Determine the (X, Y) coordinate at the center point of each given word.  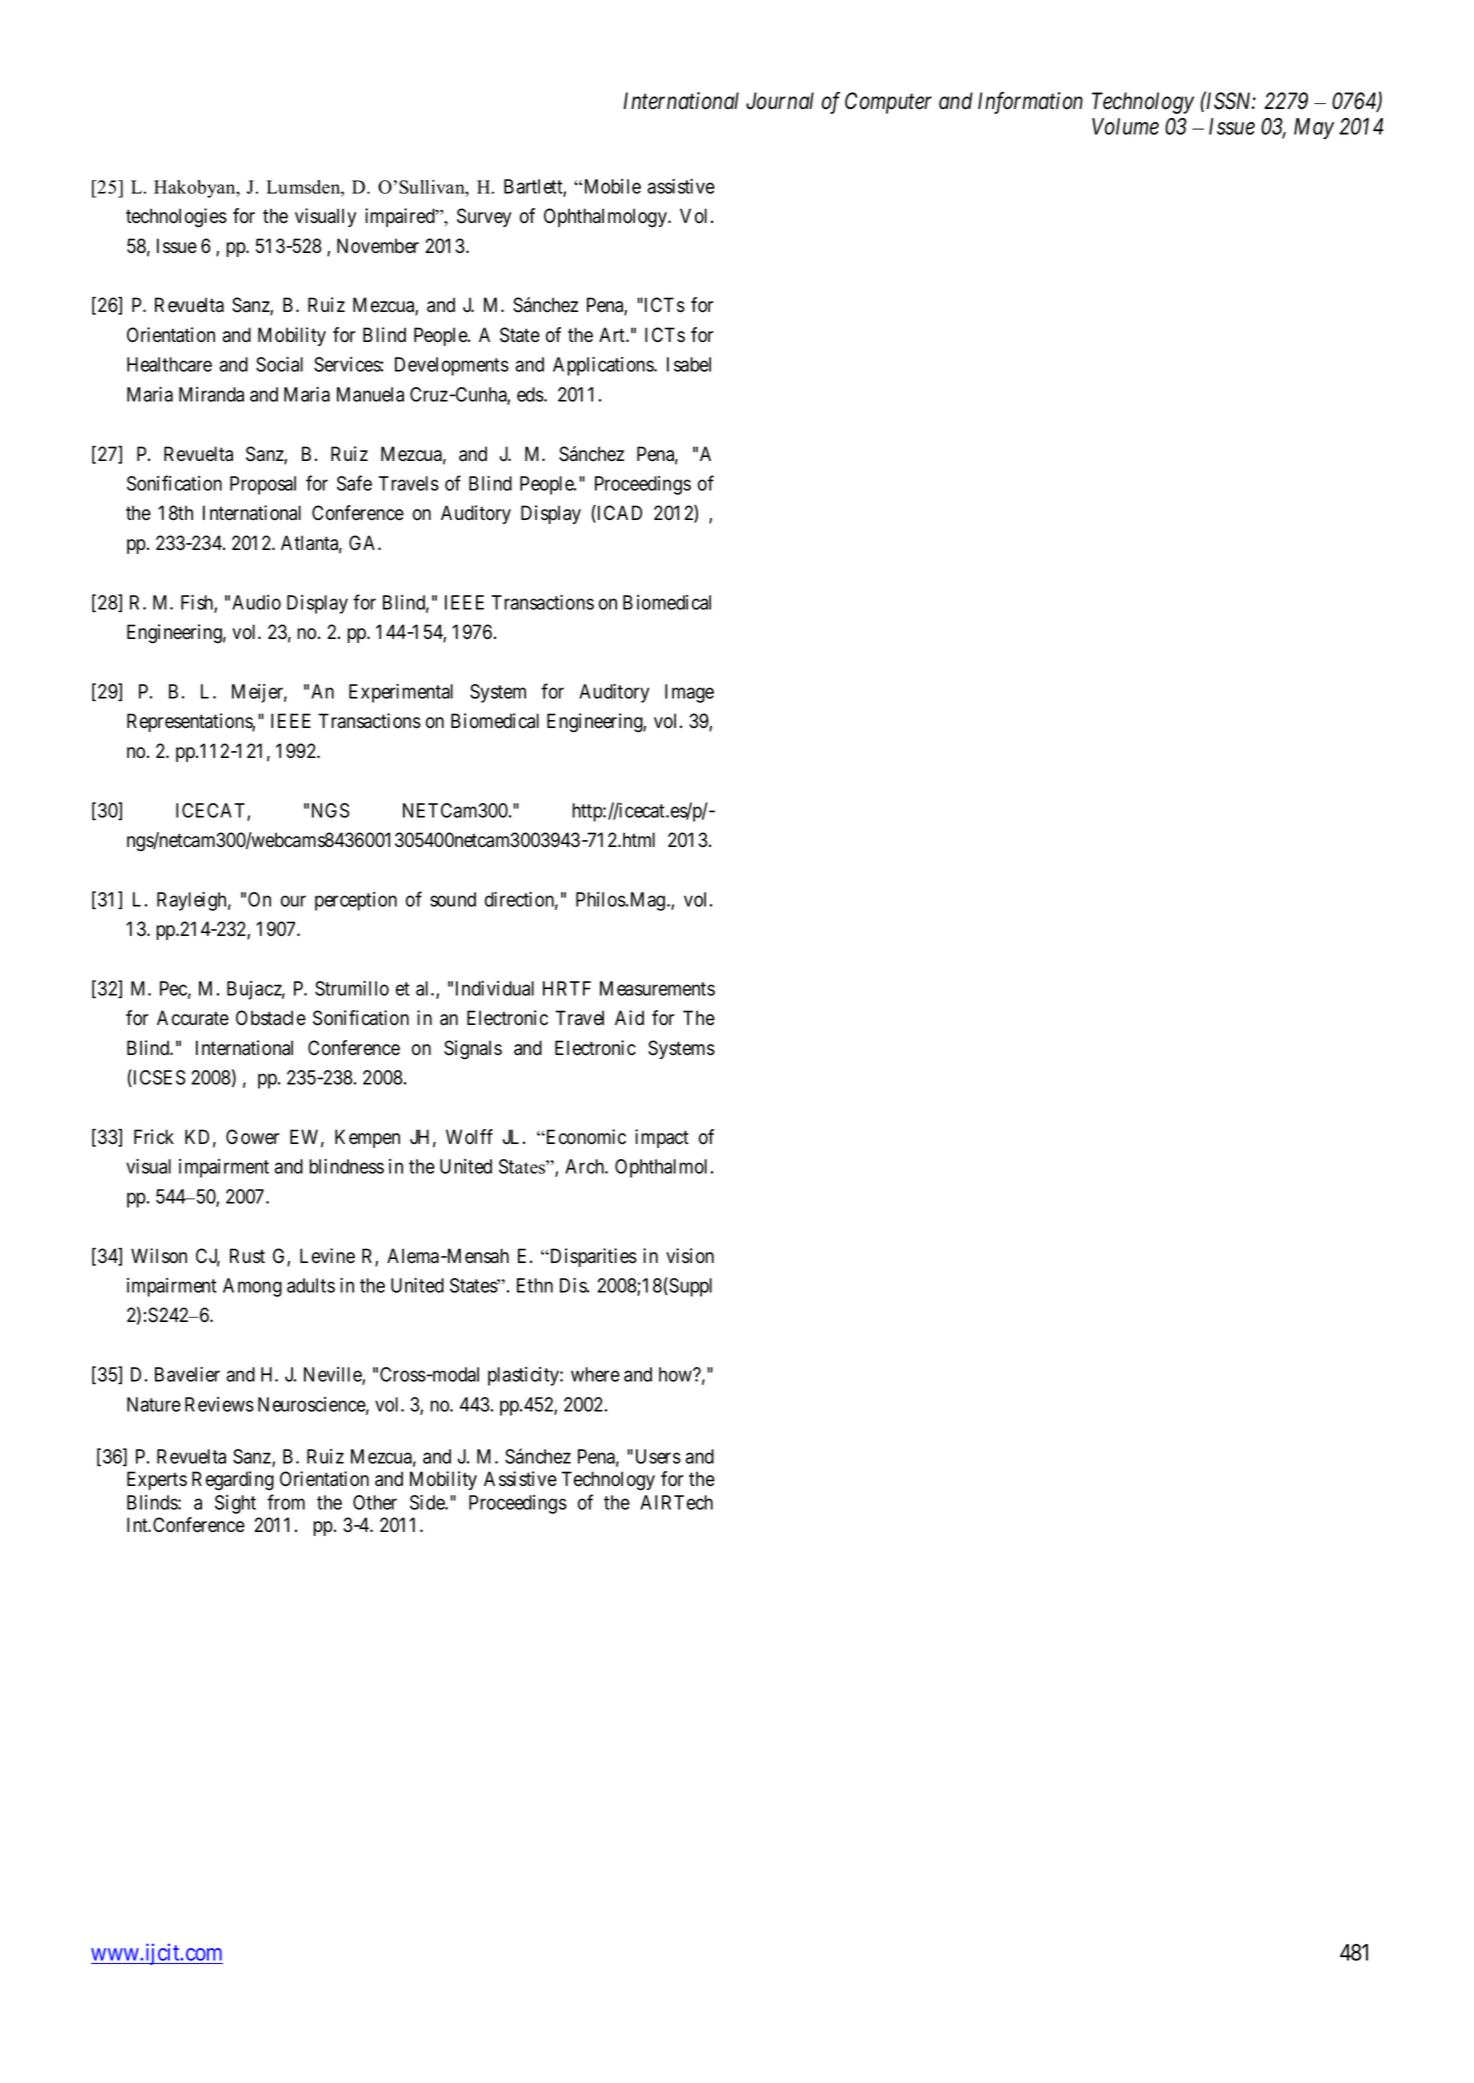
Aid (629, 1018)
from (286, 1502)
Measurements (657, 988)
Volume (1125, 126)
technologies (176, 218)
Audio (256, 602)
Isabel (689, 364)
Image (689, 693)
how (676, 1374)
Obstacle (271, 1018)
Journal (780, 101)
